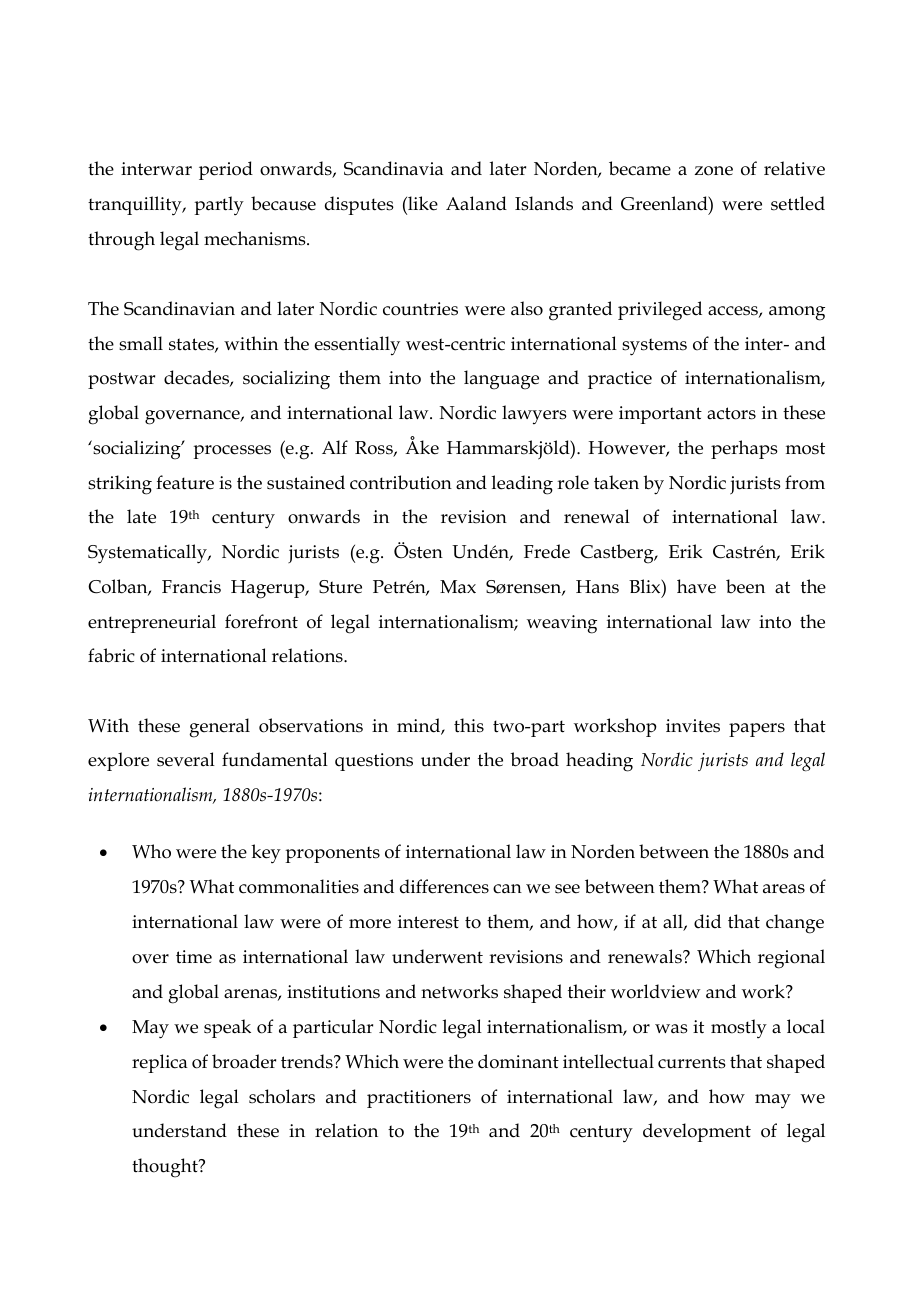 The image size is (924, 1308). Describe the element at coordinates (693, 726) in the screenshot. I see `invites` at that location.
